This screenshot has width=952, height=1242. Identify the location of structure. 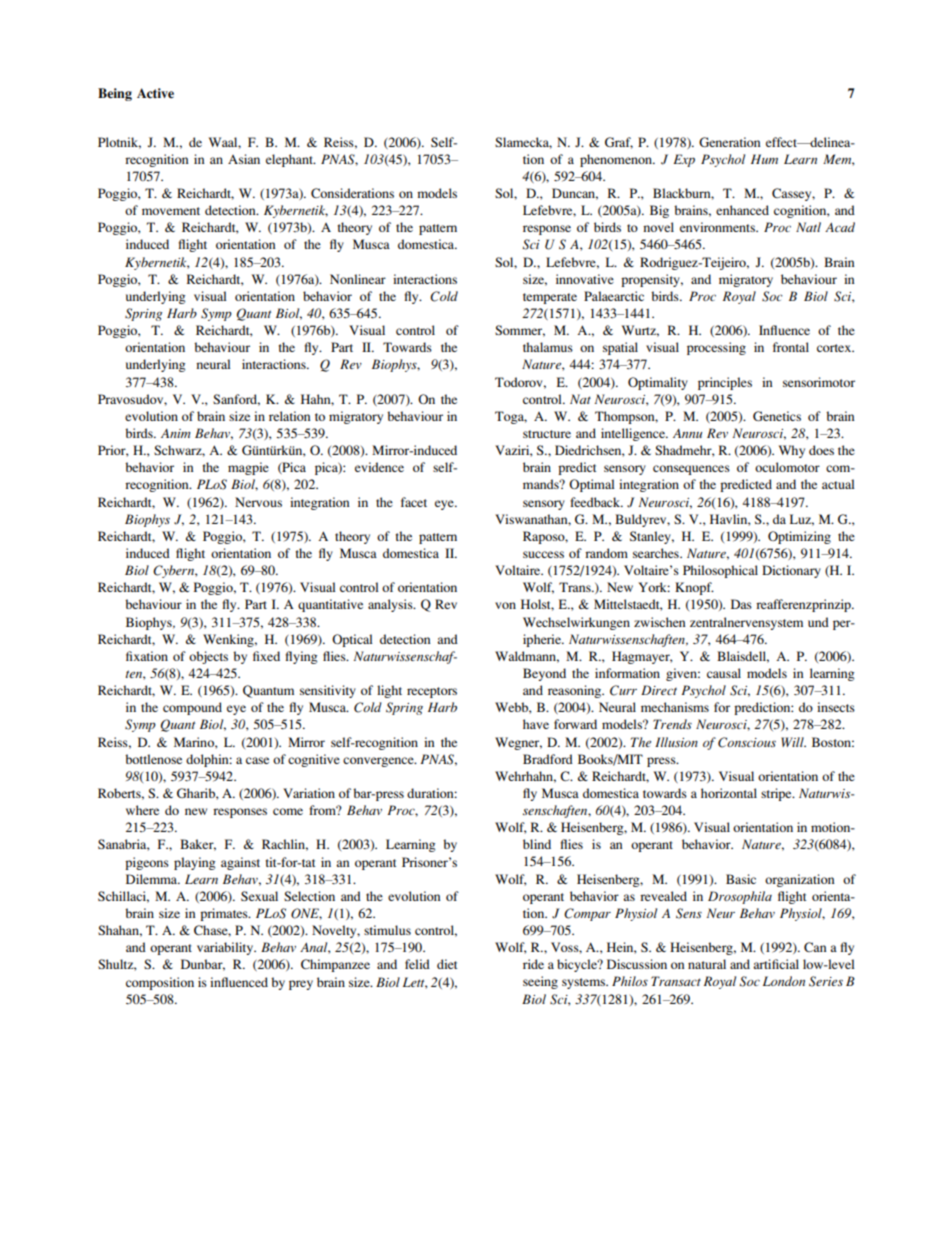
(547, 434).
